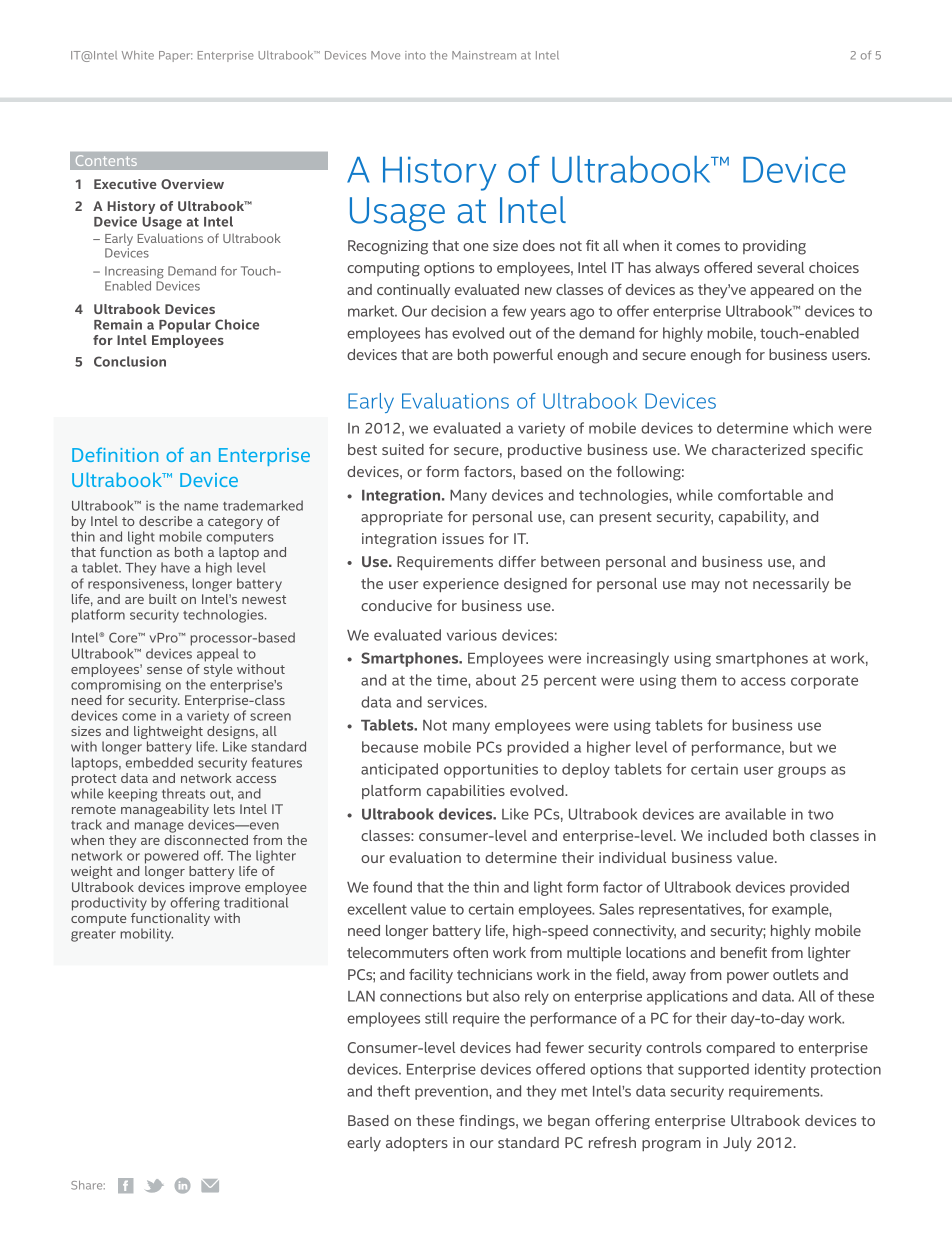  Describe the element at coordinates (737, 835) in the image. I see `included` at that location.
